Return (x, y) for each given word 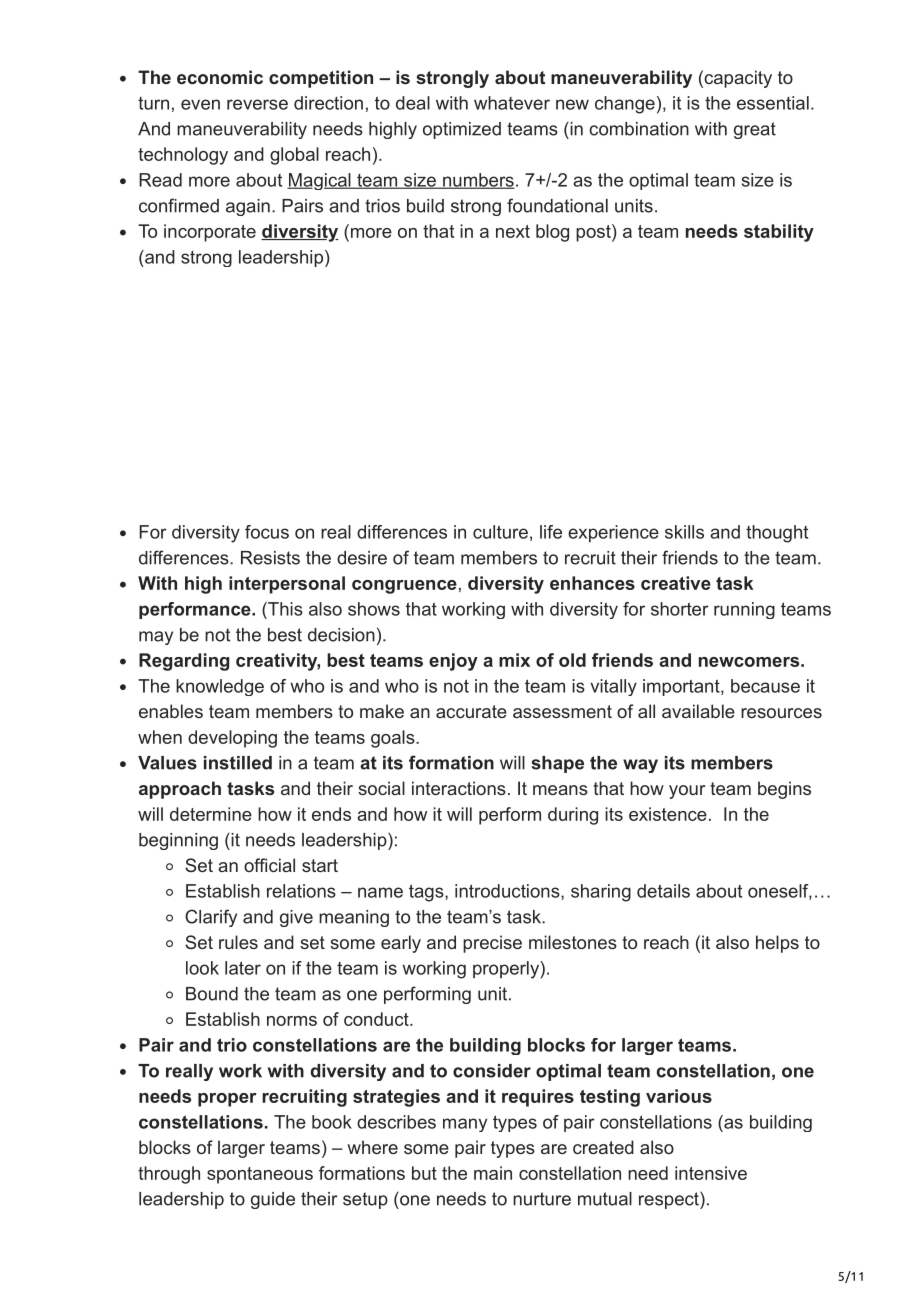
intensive (711, 1173)
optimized (462, 130)
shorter (680, 609)
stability (779, 233)
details (663, 891)
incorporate (210, 233)
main (493, 1173)
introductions (508, 891)
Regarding (184, 662)
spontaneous (260, 1175)
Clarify (211, 918)
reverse (257, 104)
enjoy (453, 662)
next (513, 231)
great (755, 130)
